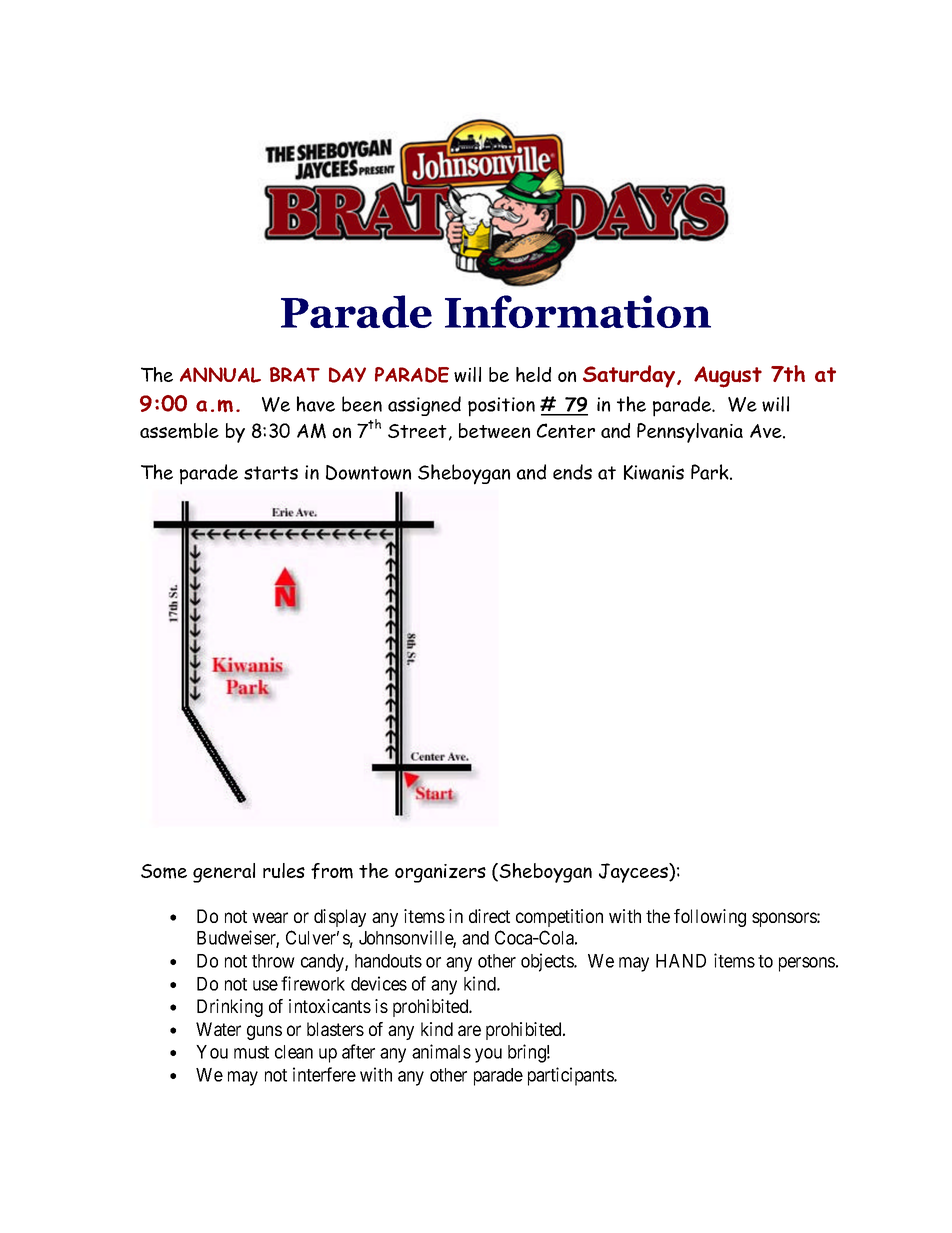  I want to click on held, so click(533, 374).
